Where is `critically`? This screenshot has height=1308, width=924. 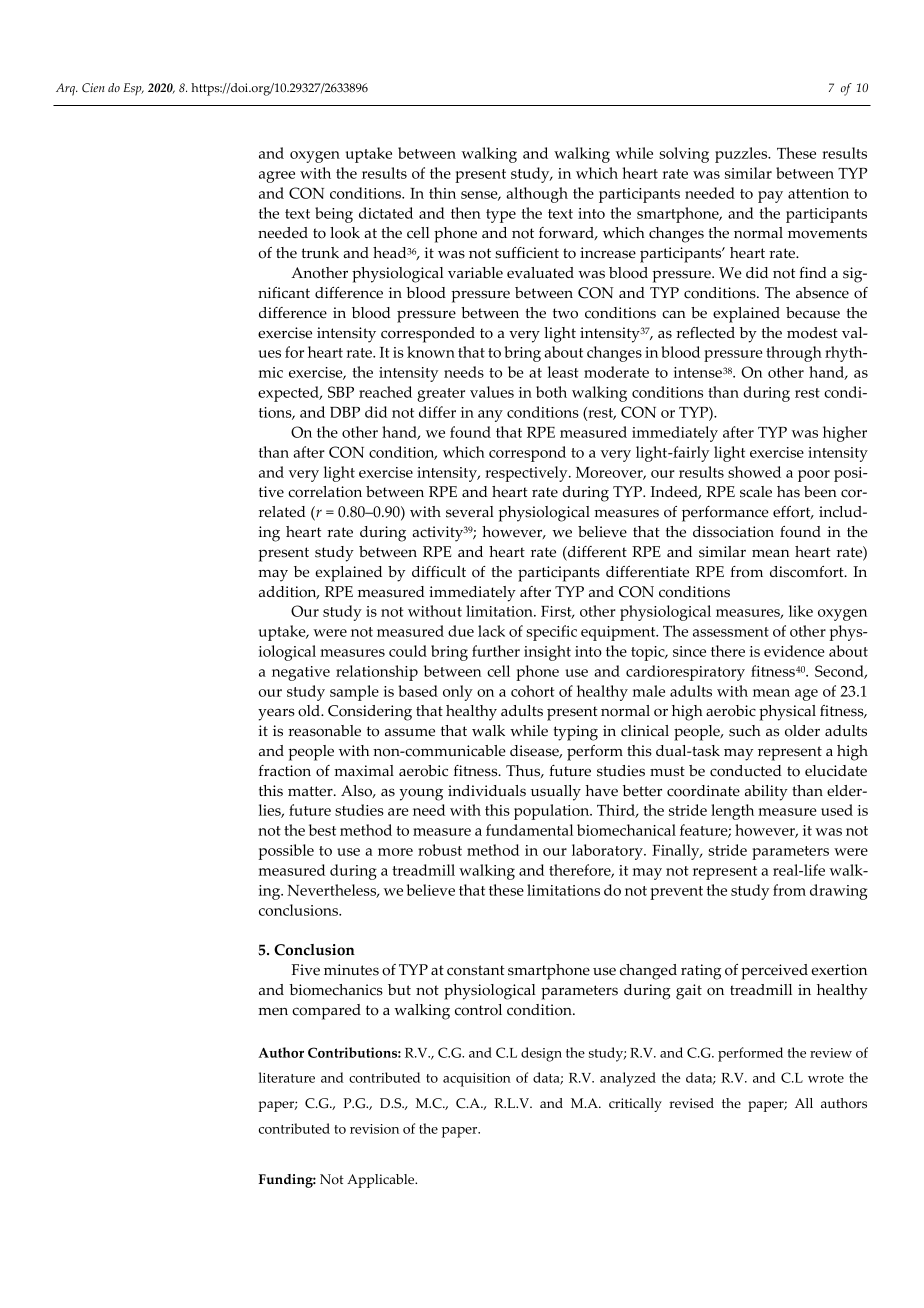
critically is located at coordinates (635, 1105).
